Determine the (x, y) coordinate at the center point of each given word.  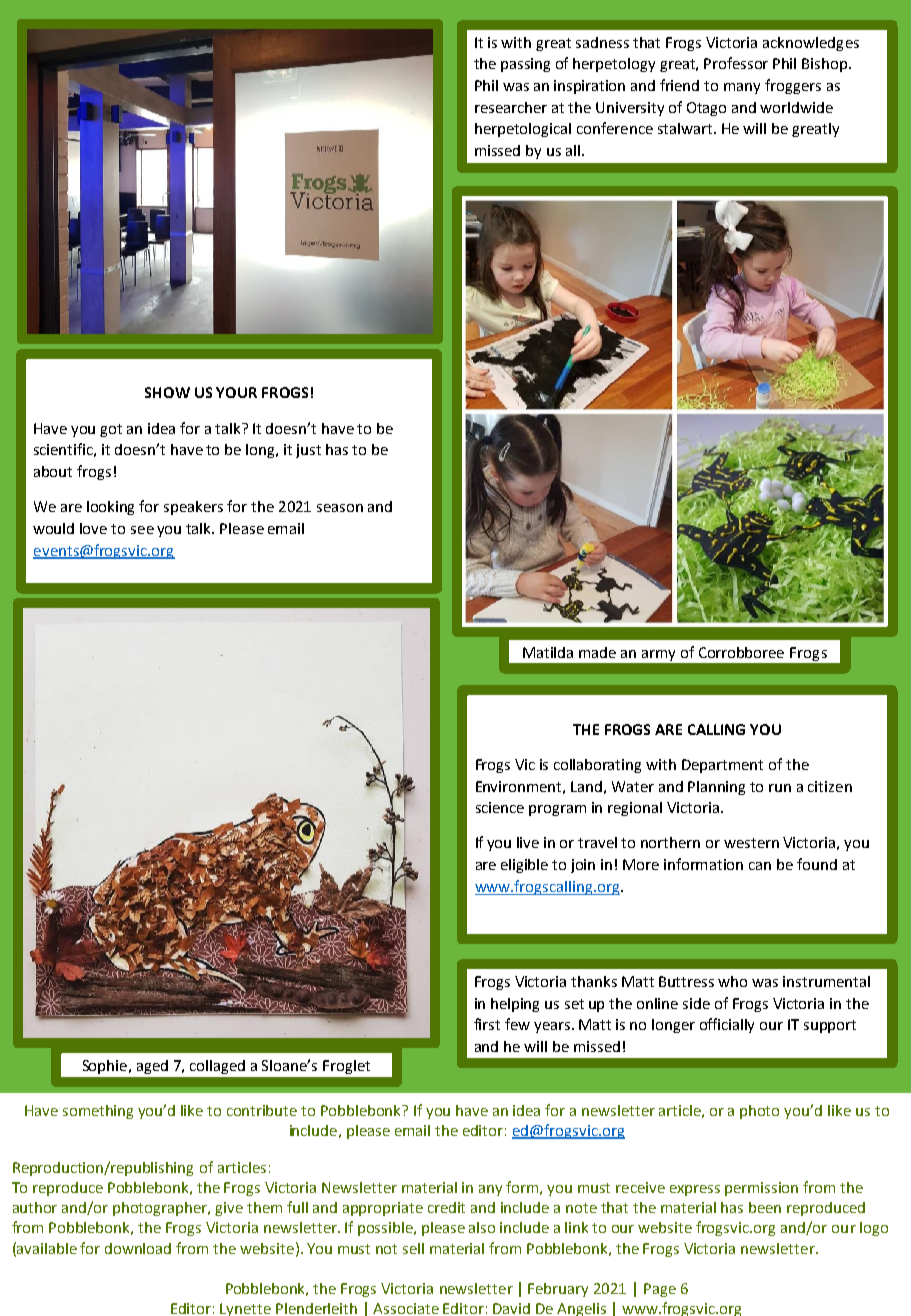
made (597, 652)
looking (110, 508)
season (340, 508)
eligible (524, 866)
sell (413, 1248)
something (98, 1112)
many (742, 88)
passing (525, 65)
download (138, 1248)
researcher (511, 107)
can (760, 866)
